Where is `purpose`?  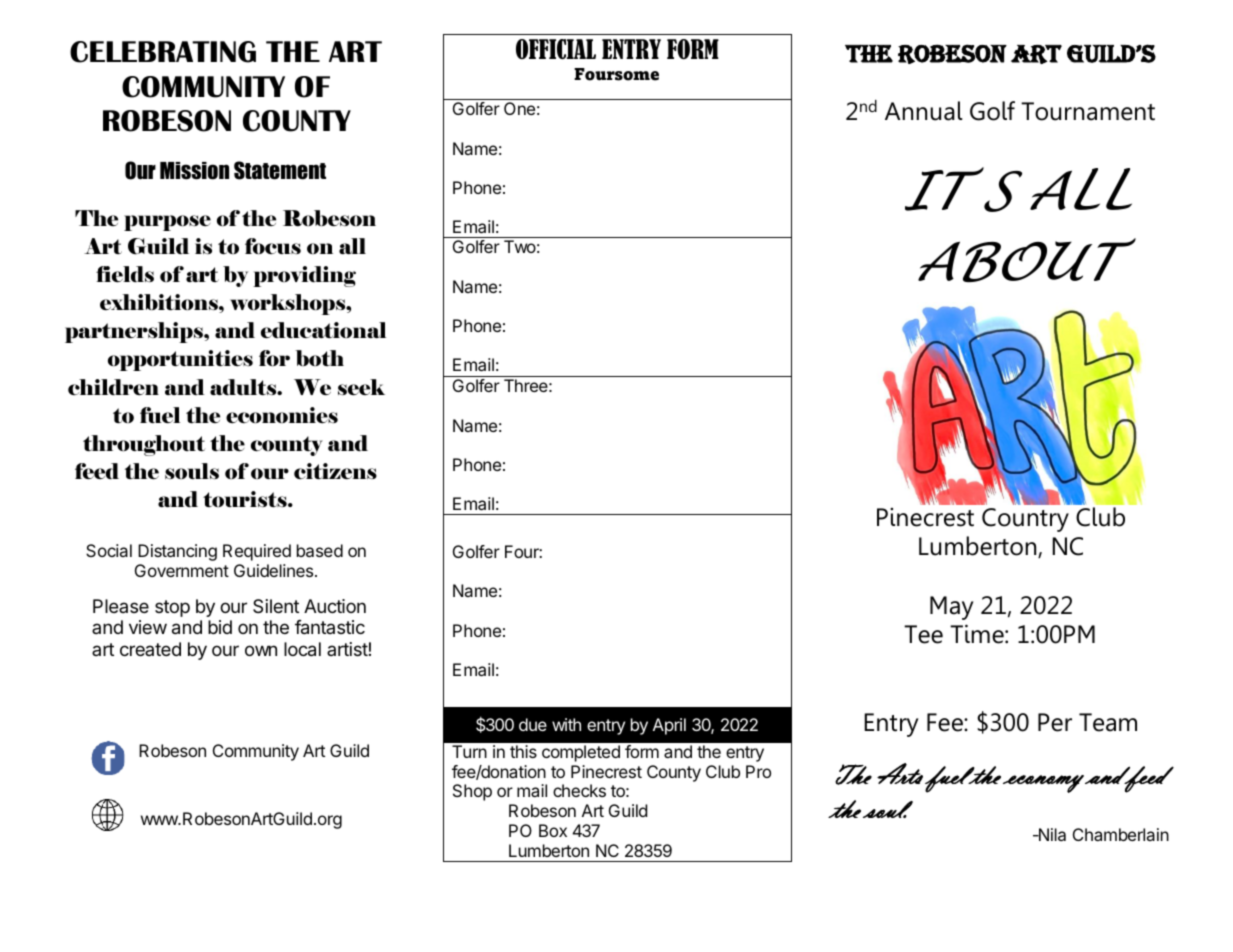 purpose is located at coordinates (167, 223).
